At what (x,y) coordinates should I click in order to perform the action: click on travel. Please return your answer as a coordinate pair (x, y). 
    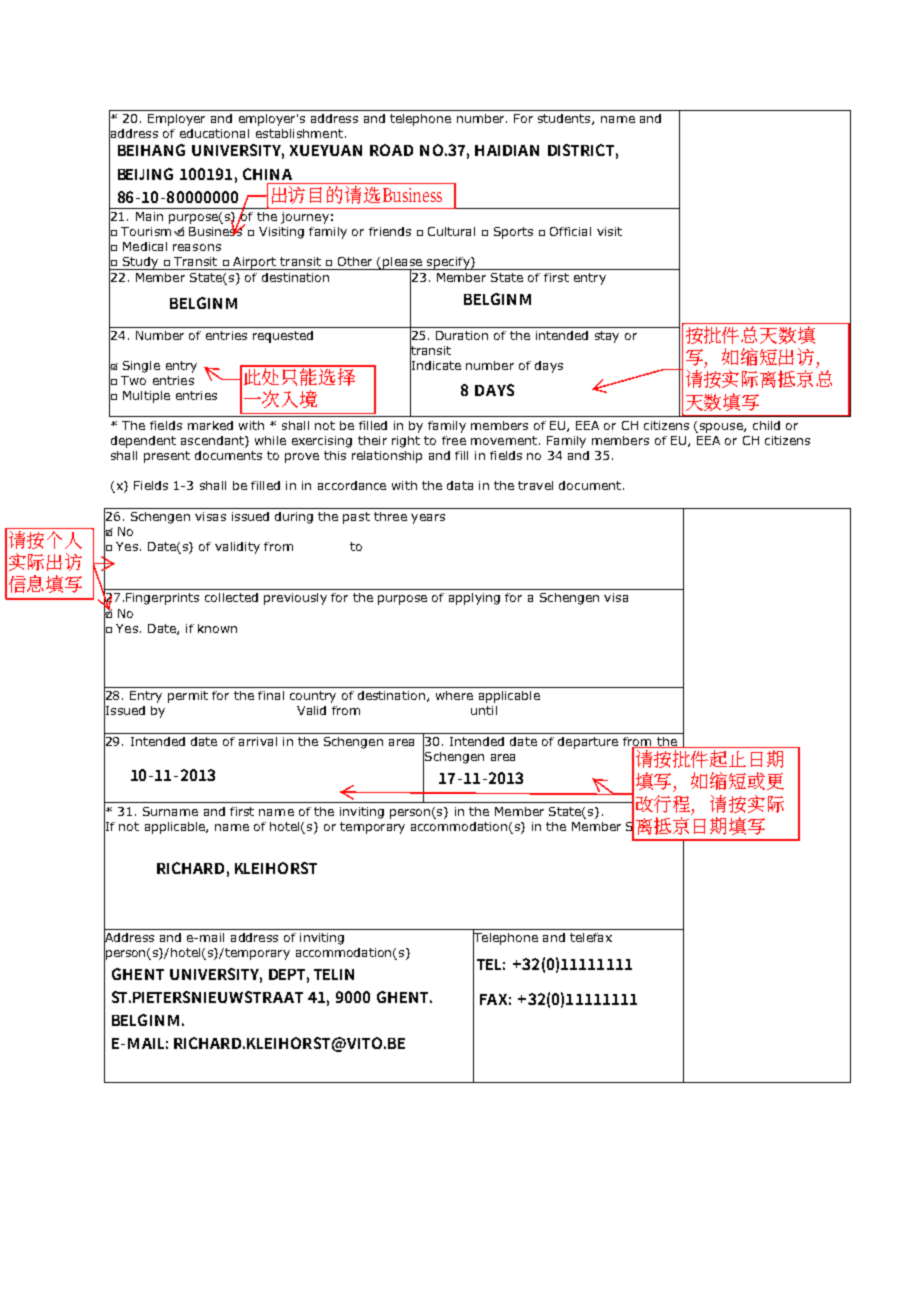
    Looking at the image, I should click on (535, 485).
